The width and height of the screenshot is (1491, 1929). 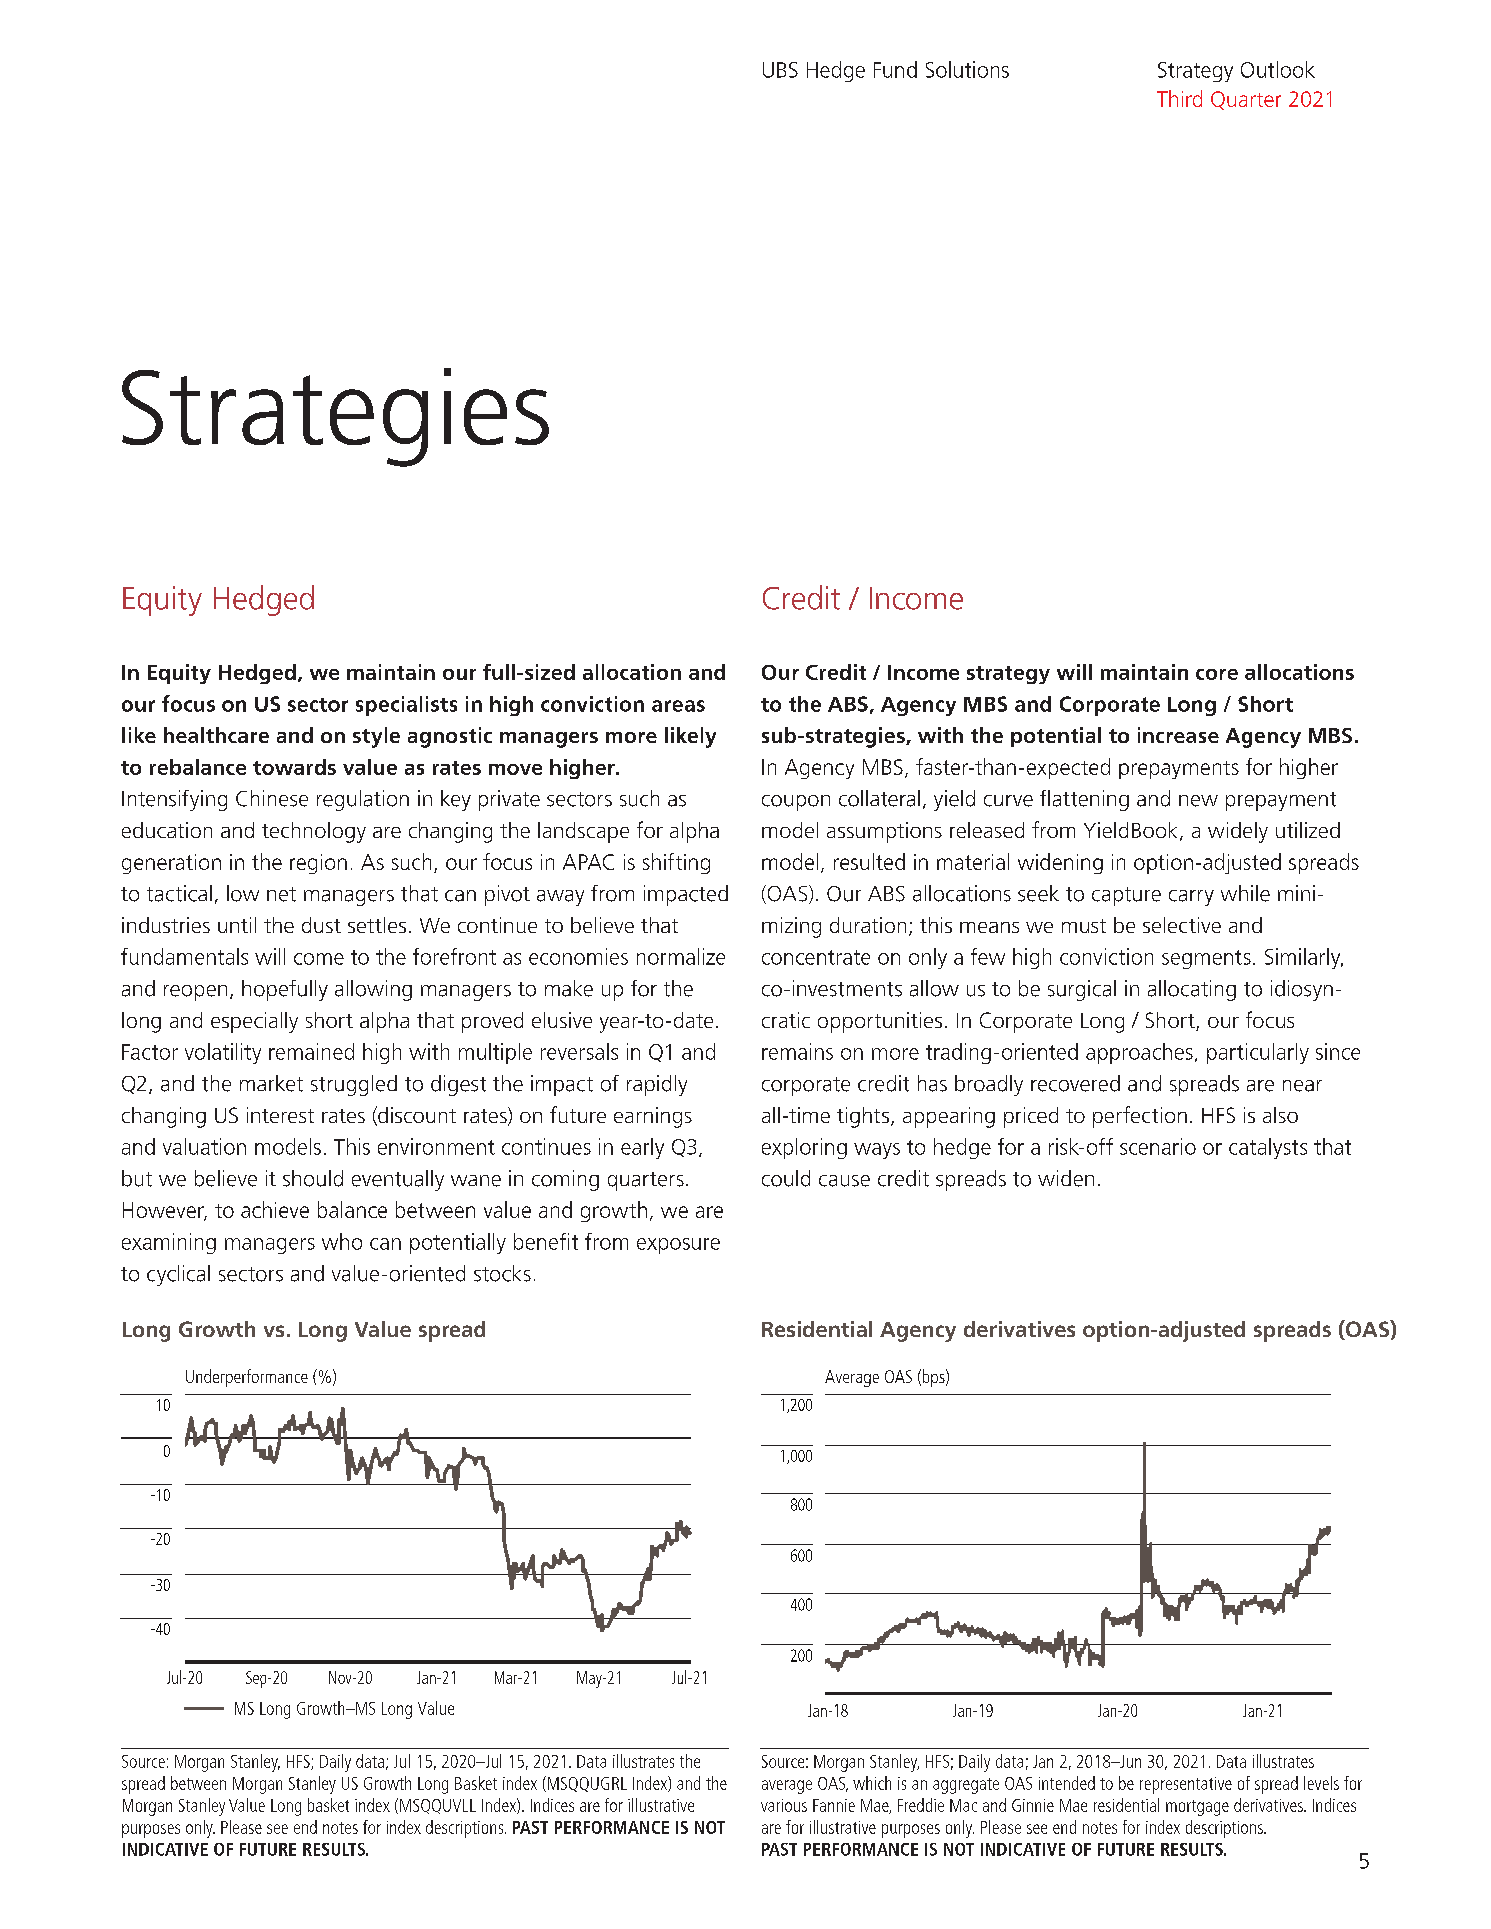 What do you see at coordinates (967, 69) in the screenshot?
I see `Solutions` at bounding box center [967, 69].
